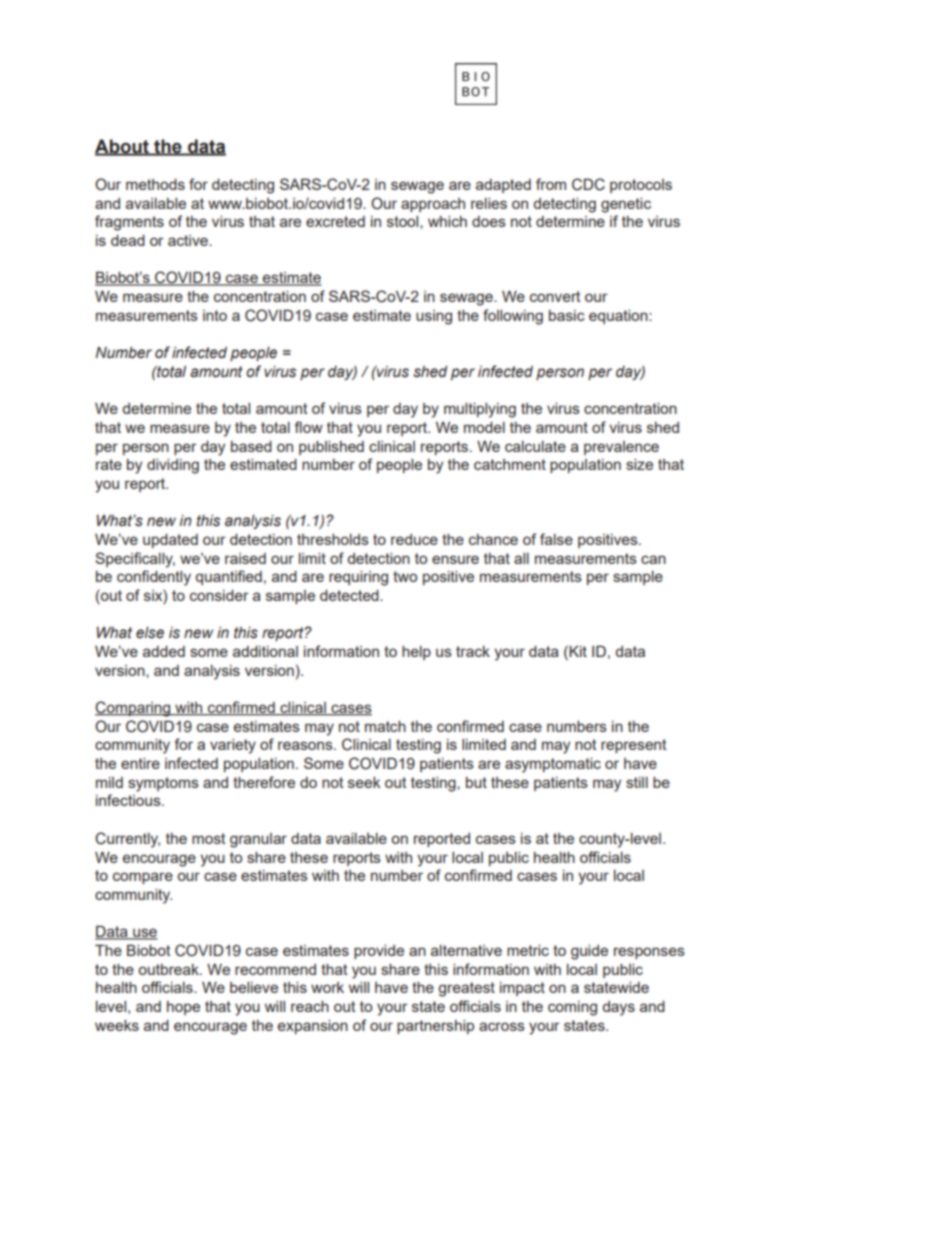 The height and width of the screenshot is (1233, 952). Describe the element at coordinates (327, 987) in the screenshot. I see `work` at that location.
